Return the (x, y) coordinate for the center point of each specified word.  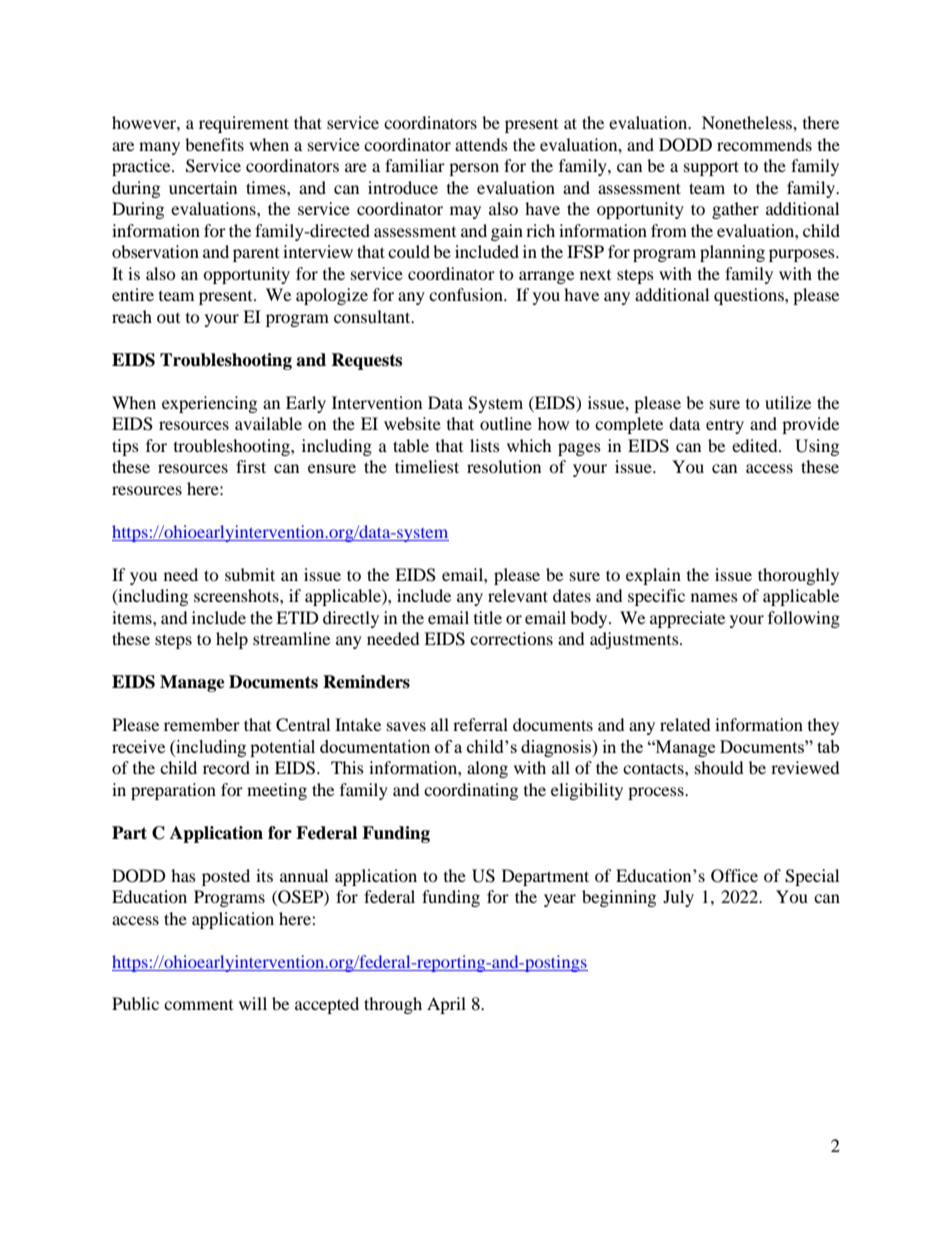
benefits (214, 144)
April (446, 1005)
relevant (518, 595)
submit (250, 574)
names (714, 597)
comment (198, 1005)
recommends (764, 144)
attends (481, 144)
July (678, 898)
